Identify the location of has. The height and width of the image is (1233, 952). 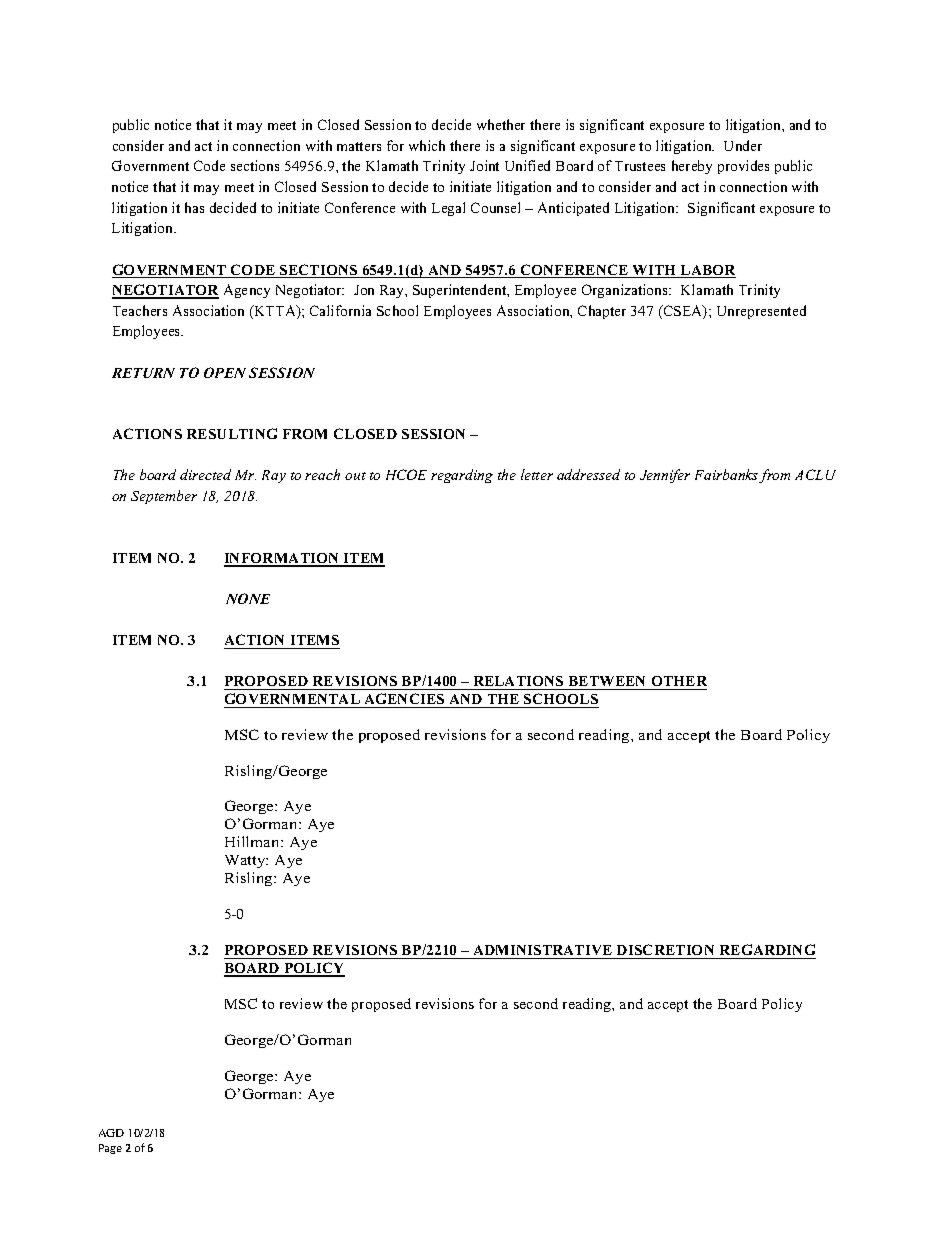
(194, 207).
